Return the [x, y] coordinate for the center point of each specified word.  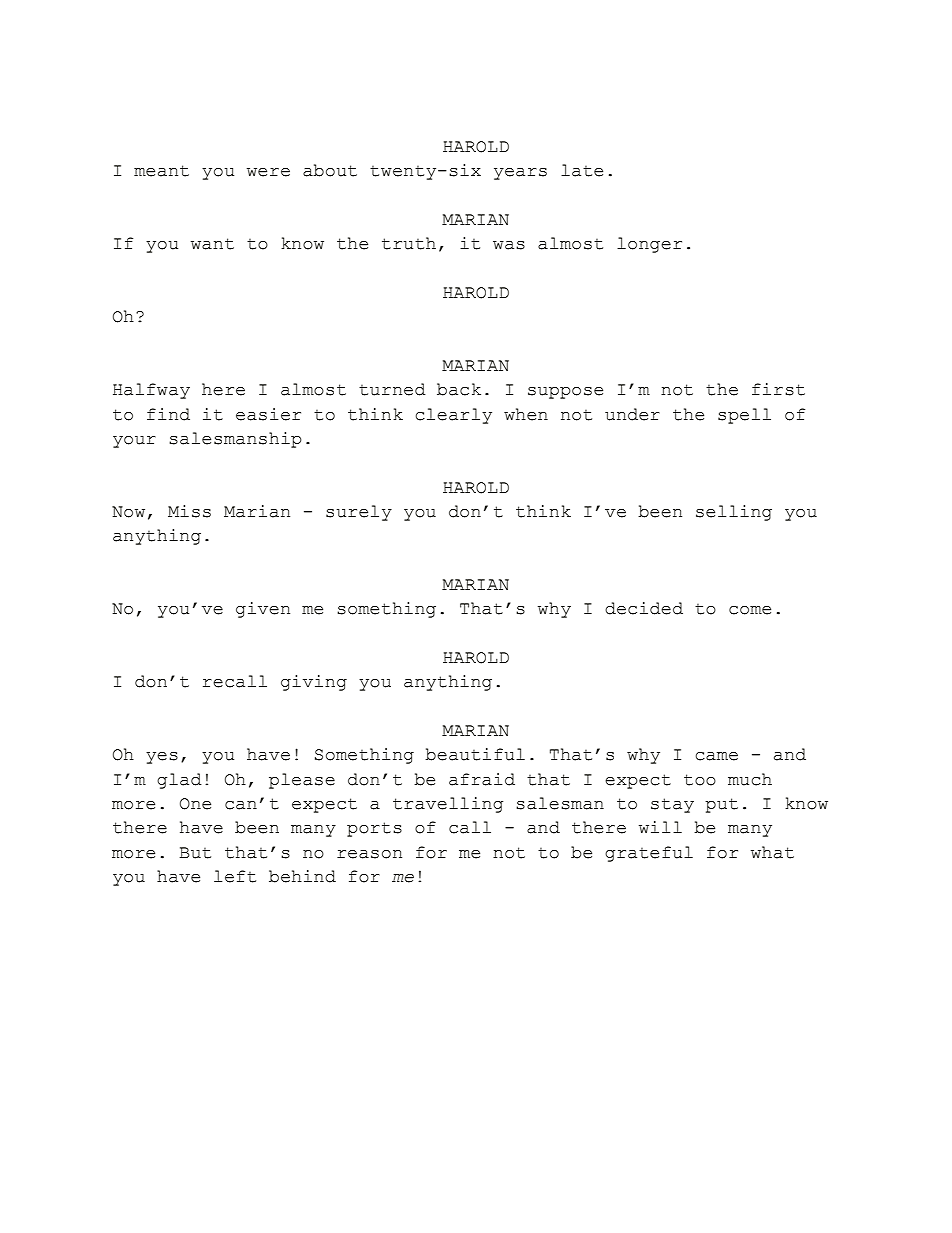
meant [161, 171]
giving [314, 683]
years [520, 174]
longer [649, 245]
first [778, 389]
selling [734, 513]
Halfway [151, 391]
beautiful [475, 754]
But [195, 853]
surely [359, 513]
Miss [189, 511]
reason [369, 854]
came [717, 756]
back [459, 389]
